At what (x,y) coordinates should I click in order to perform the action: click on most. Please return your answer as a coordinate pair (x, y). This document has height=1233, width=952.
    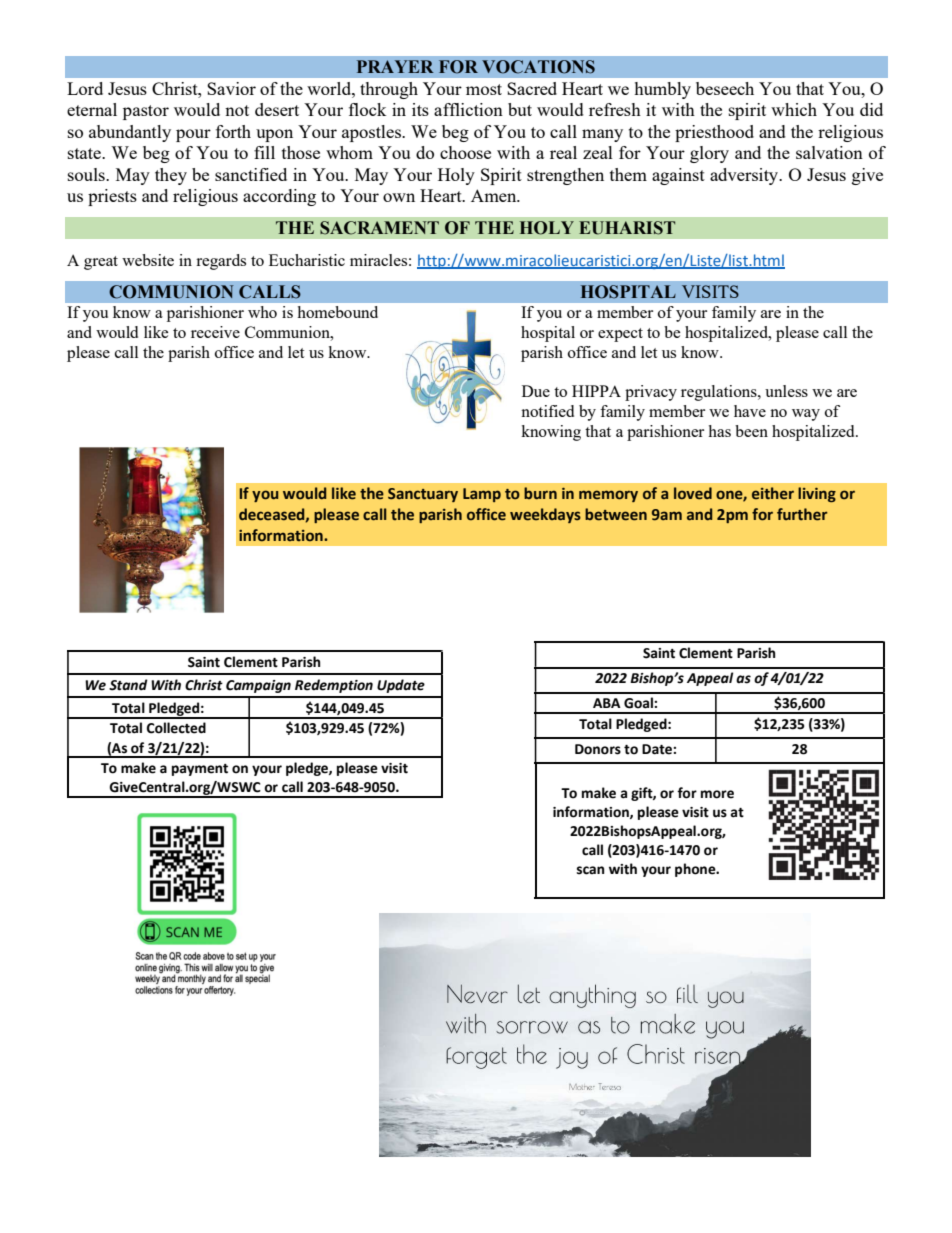
    Looking at the image, I should click on (484, 89).
